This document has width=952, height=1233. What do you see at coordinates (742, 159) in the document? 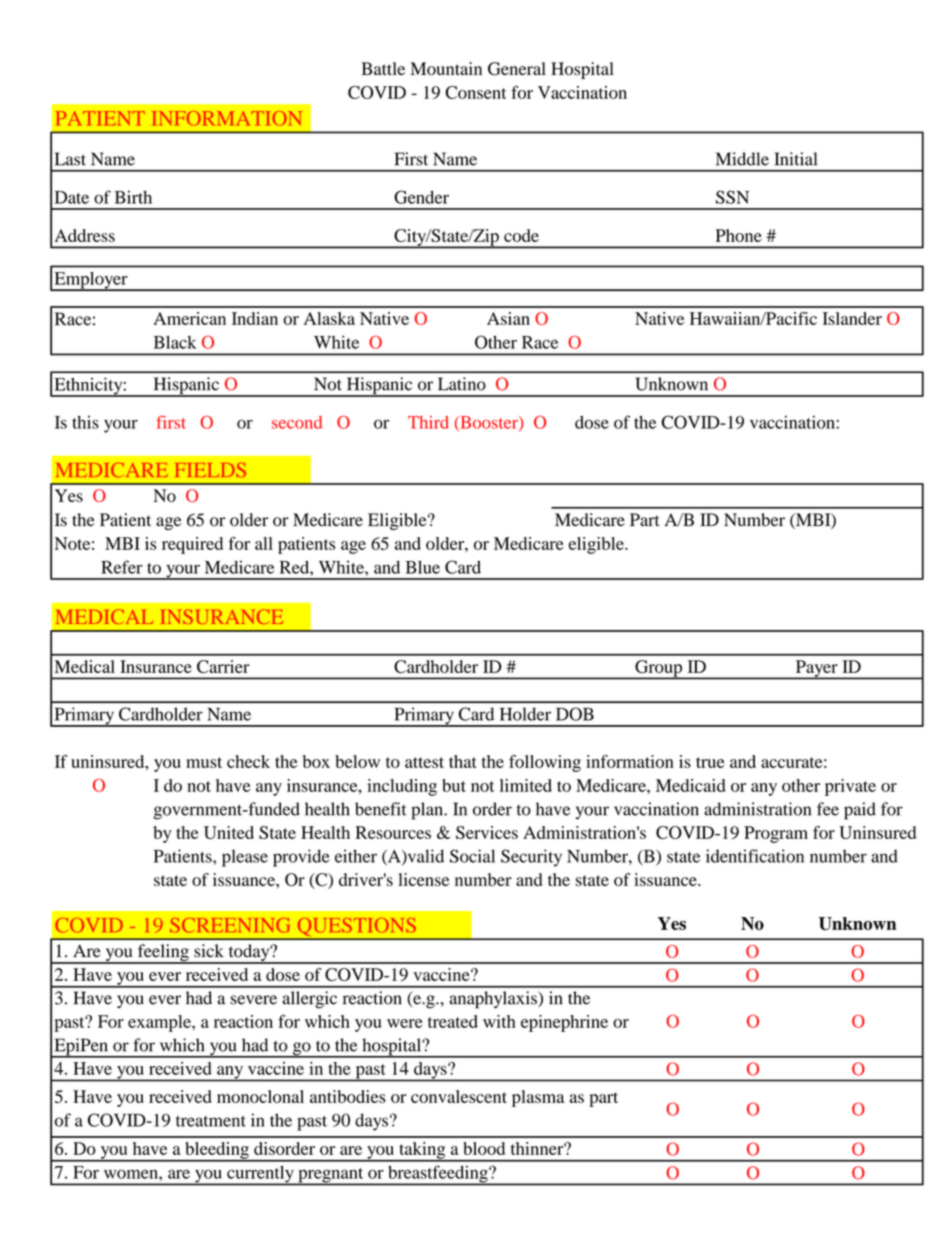
I see `Middle` at bounding box center [742, 159].
